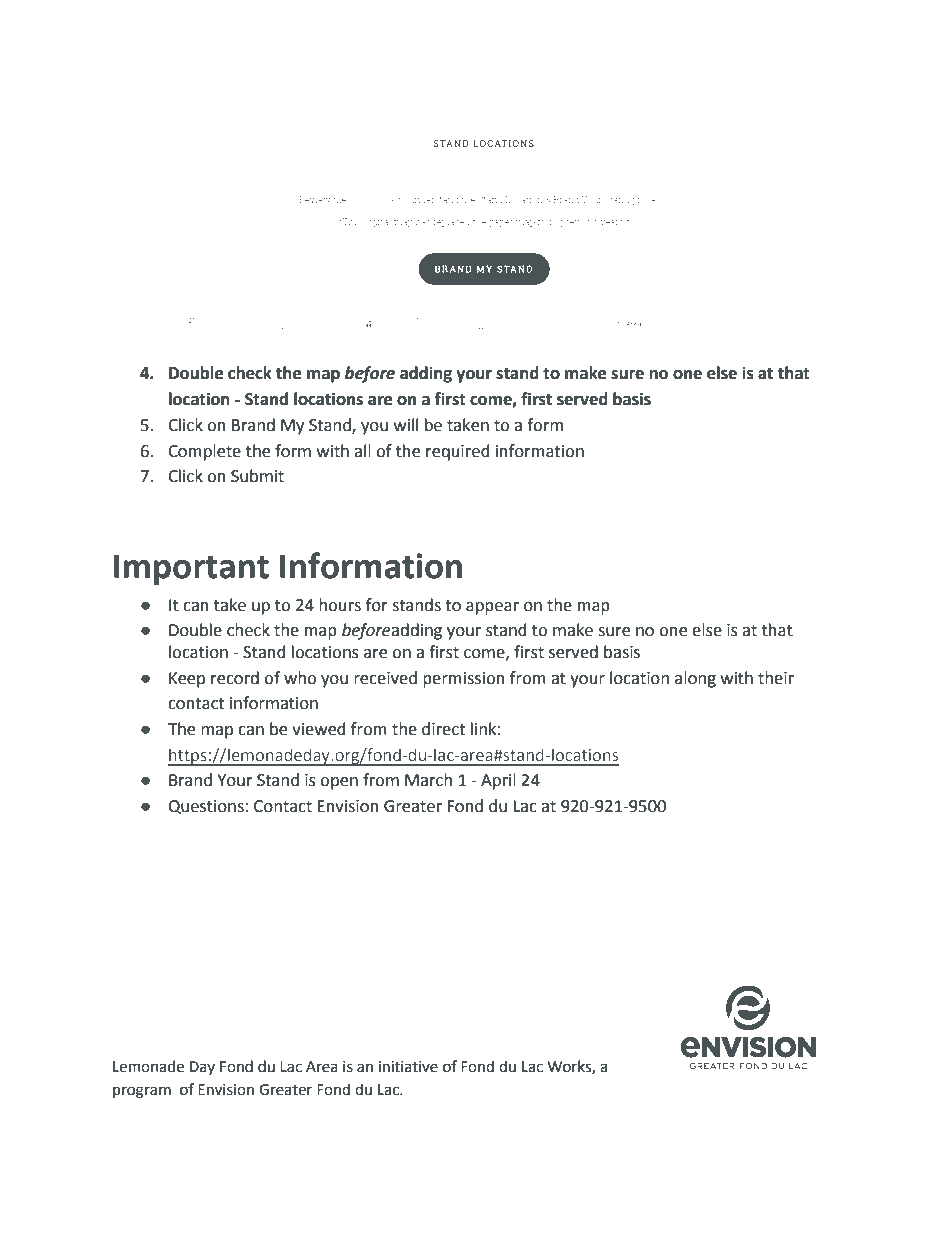 The width and height of the document is (952, 1233). I want to click on initiative, so click(408, 1067).
